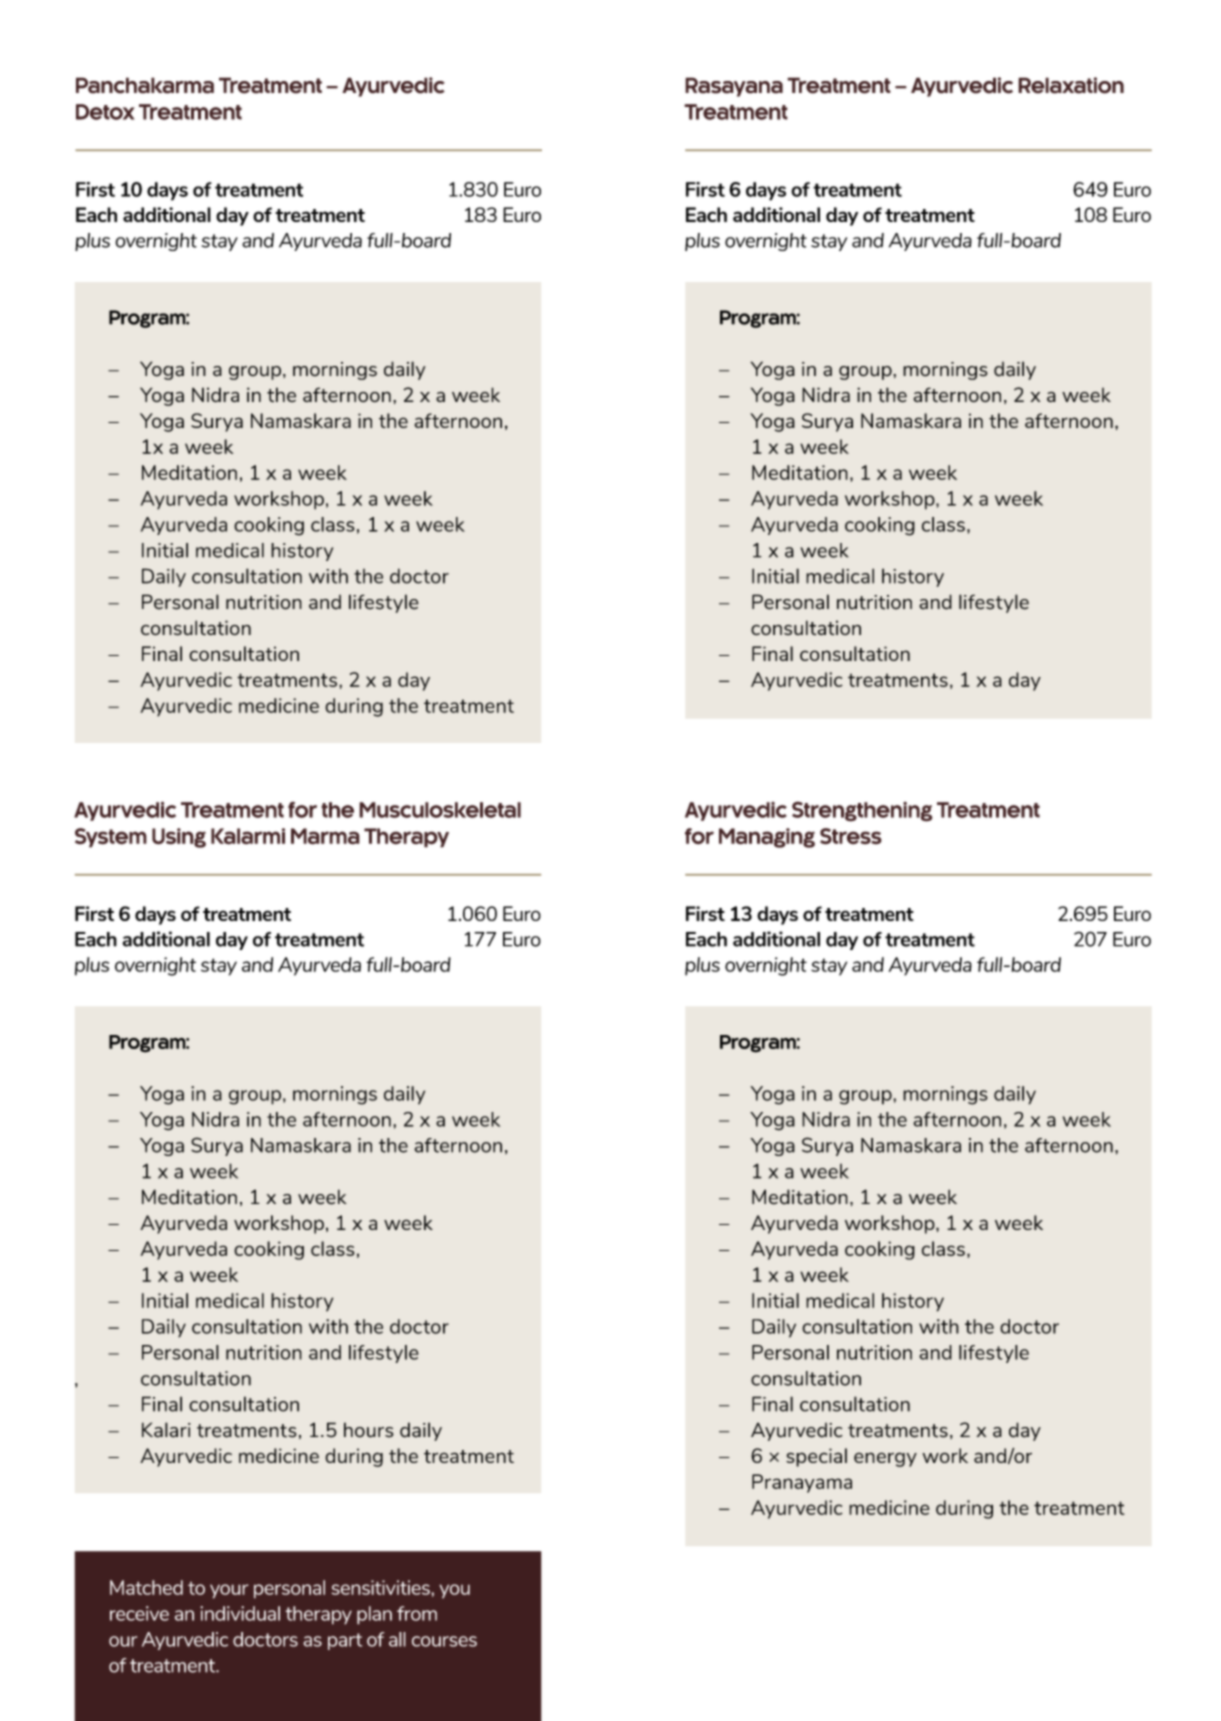 The image size is (1221, 1721). Describe the element at coordinates (179, 838) in the document. I see `Using` at that location.
